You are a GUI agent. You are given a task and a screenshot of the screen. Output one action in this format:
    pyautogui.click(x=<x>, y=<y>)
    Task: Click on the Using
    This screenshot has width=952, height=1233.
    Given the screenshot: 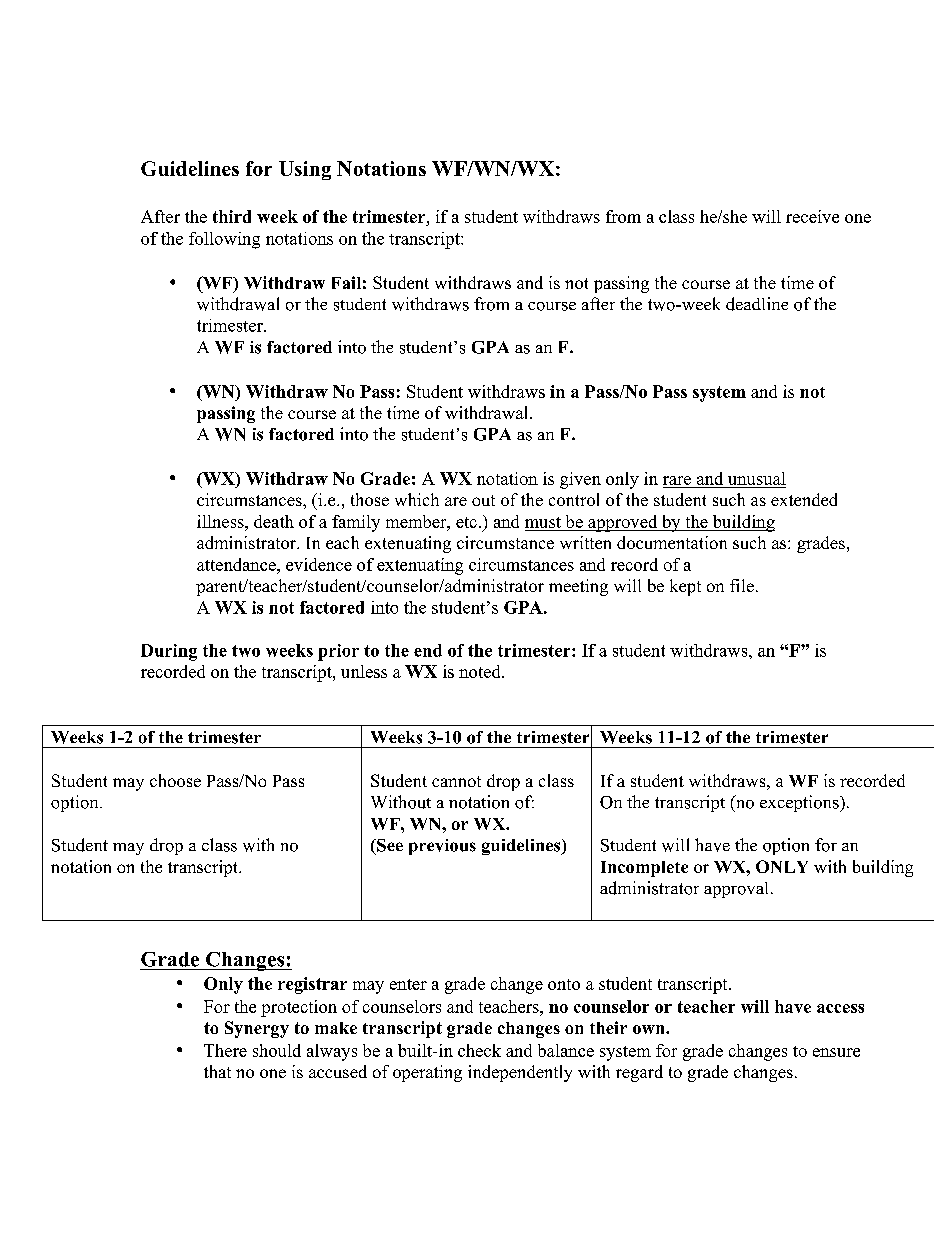 What is the action you would take?
    pyautogui.click(x=305, y=170)
